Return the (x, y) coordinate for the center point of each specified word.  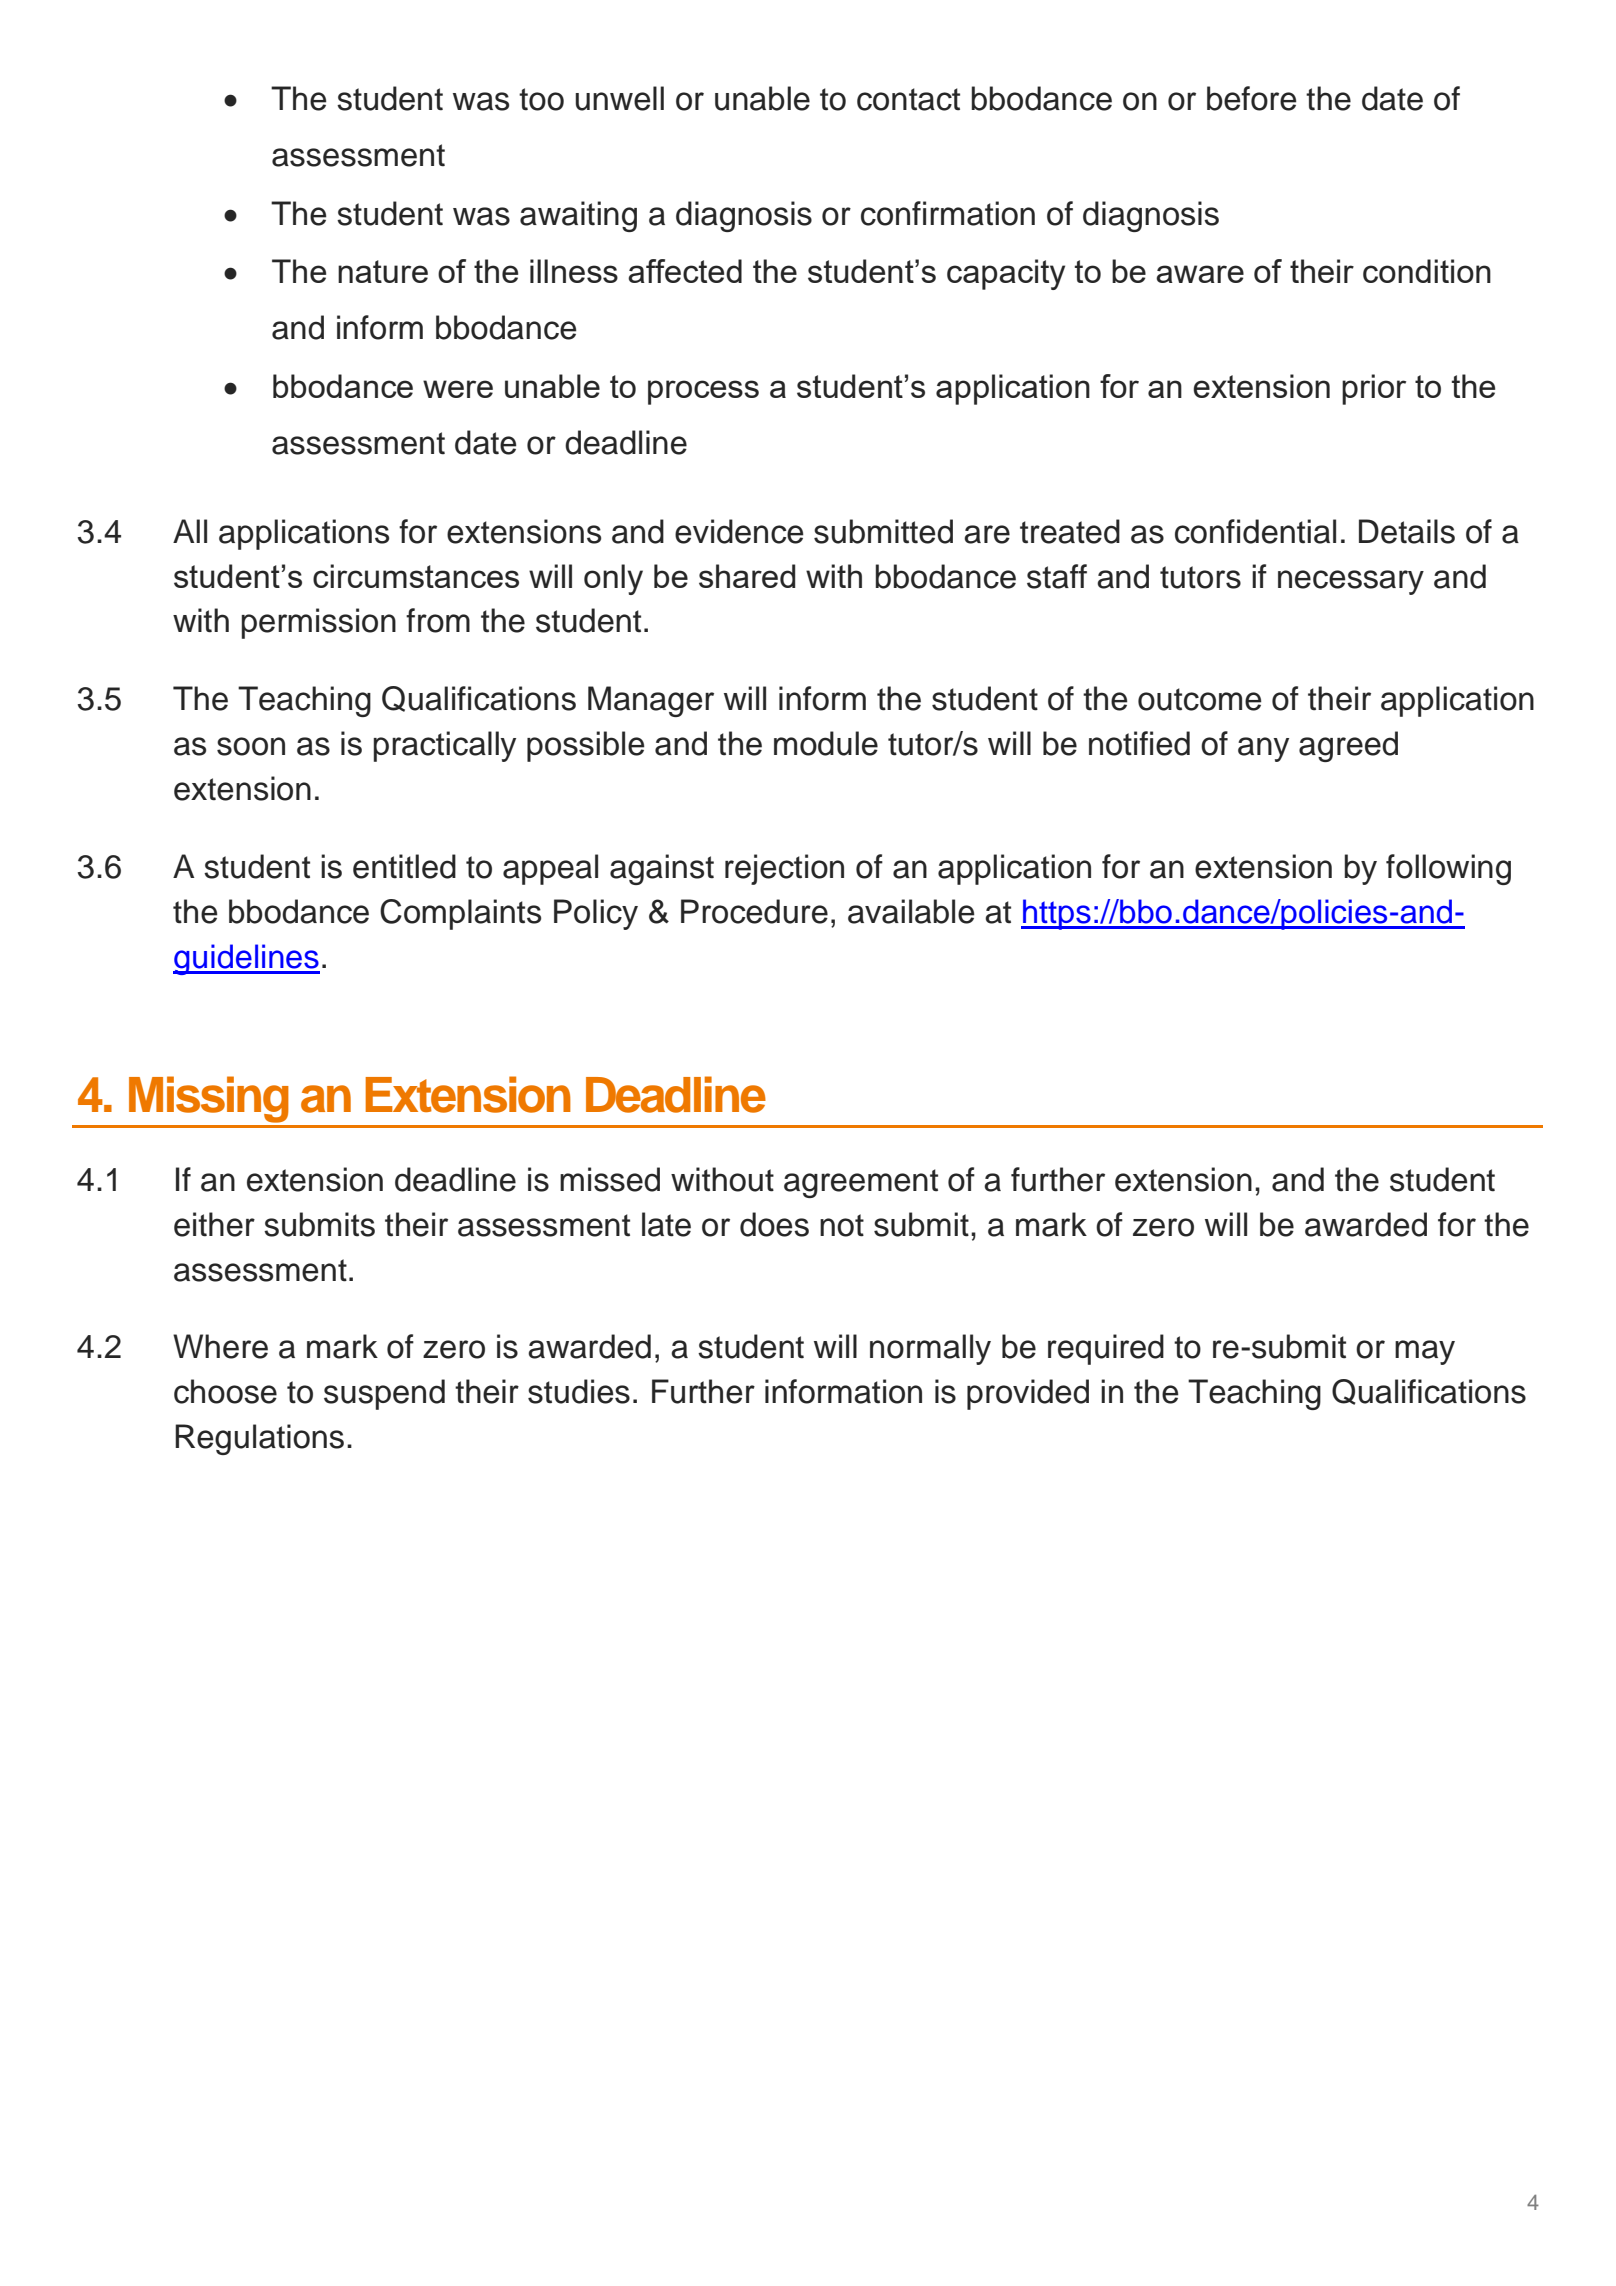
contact (908, 99)
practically (445, 746)
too (541, 99)
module (826, 743)
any (1263, 749)
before (1252, 98)
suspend (384, 1394)
